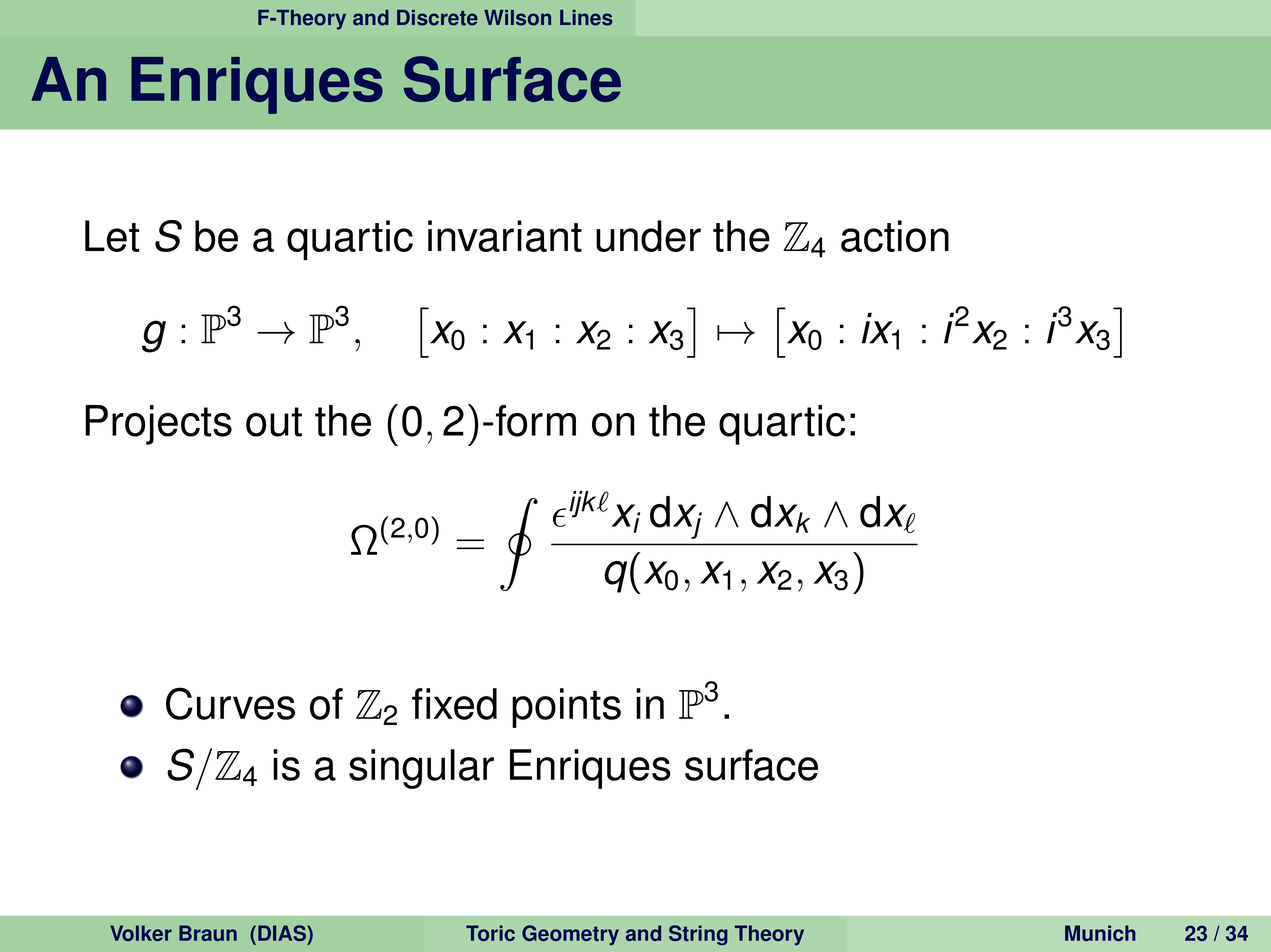 The image size is (1271, 952). Describe the element at coordinates (648, 236) in the screenshot. I see `under` at that location.
